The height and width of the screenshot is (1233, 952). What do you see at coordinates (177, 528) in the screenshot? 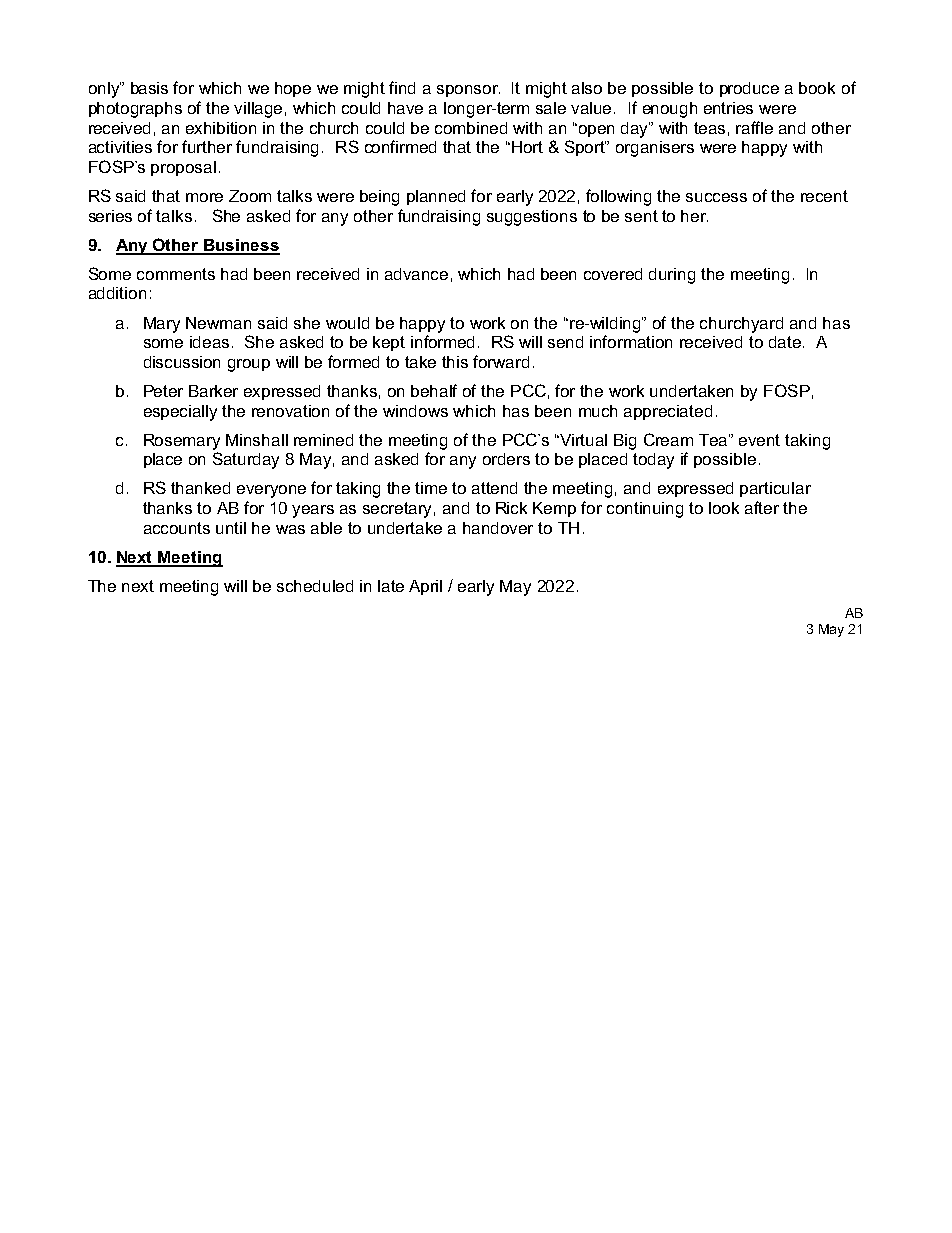
I see `accounts` at bounding box center [177, 528].
